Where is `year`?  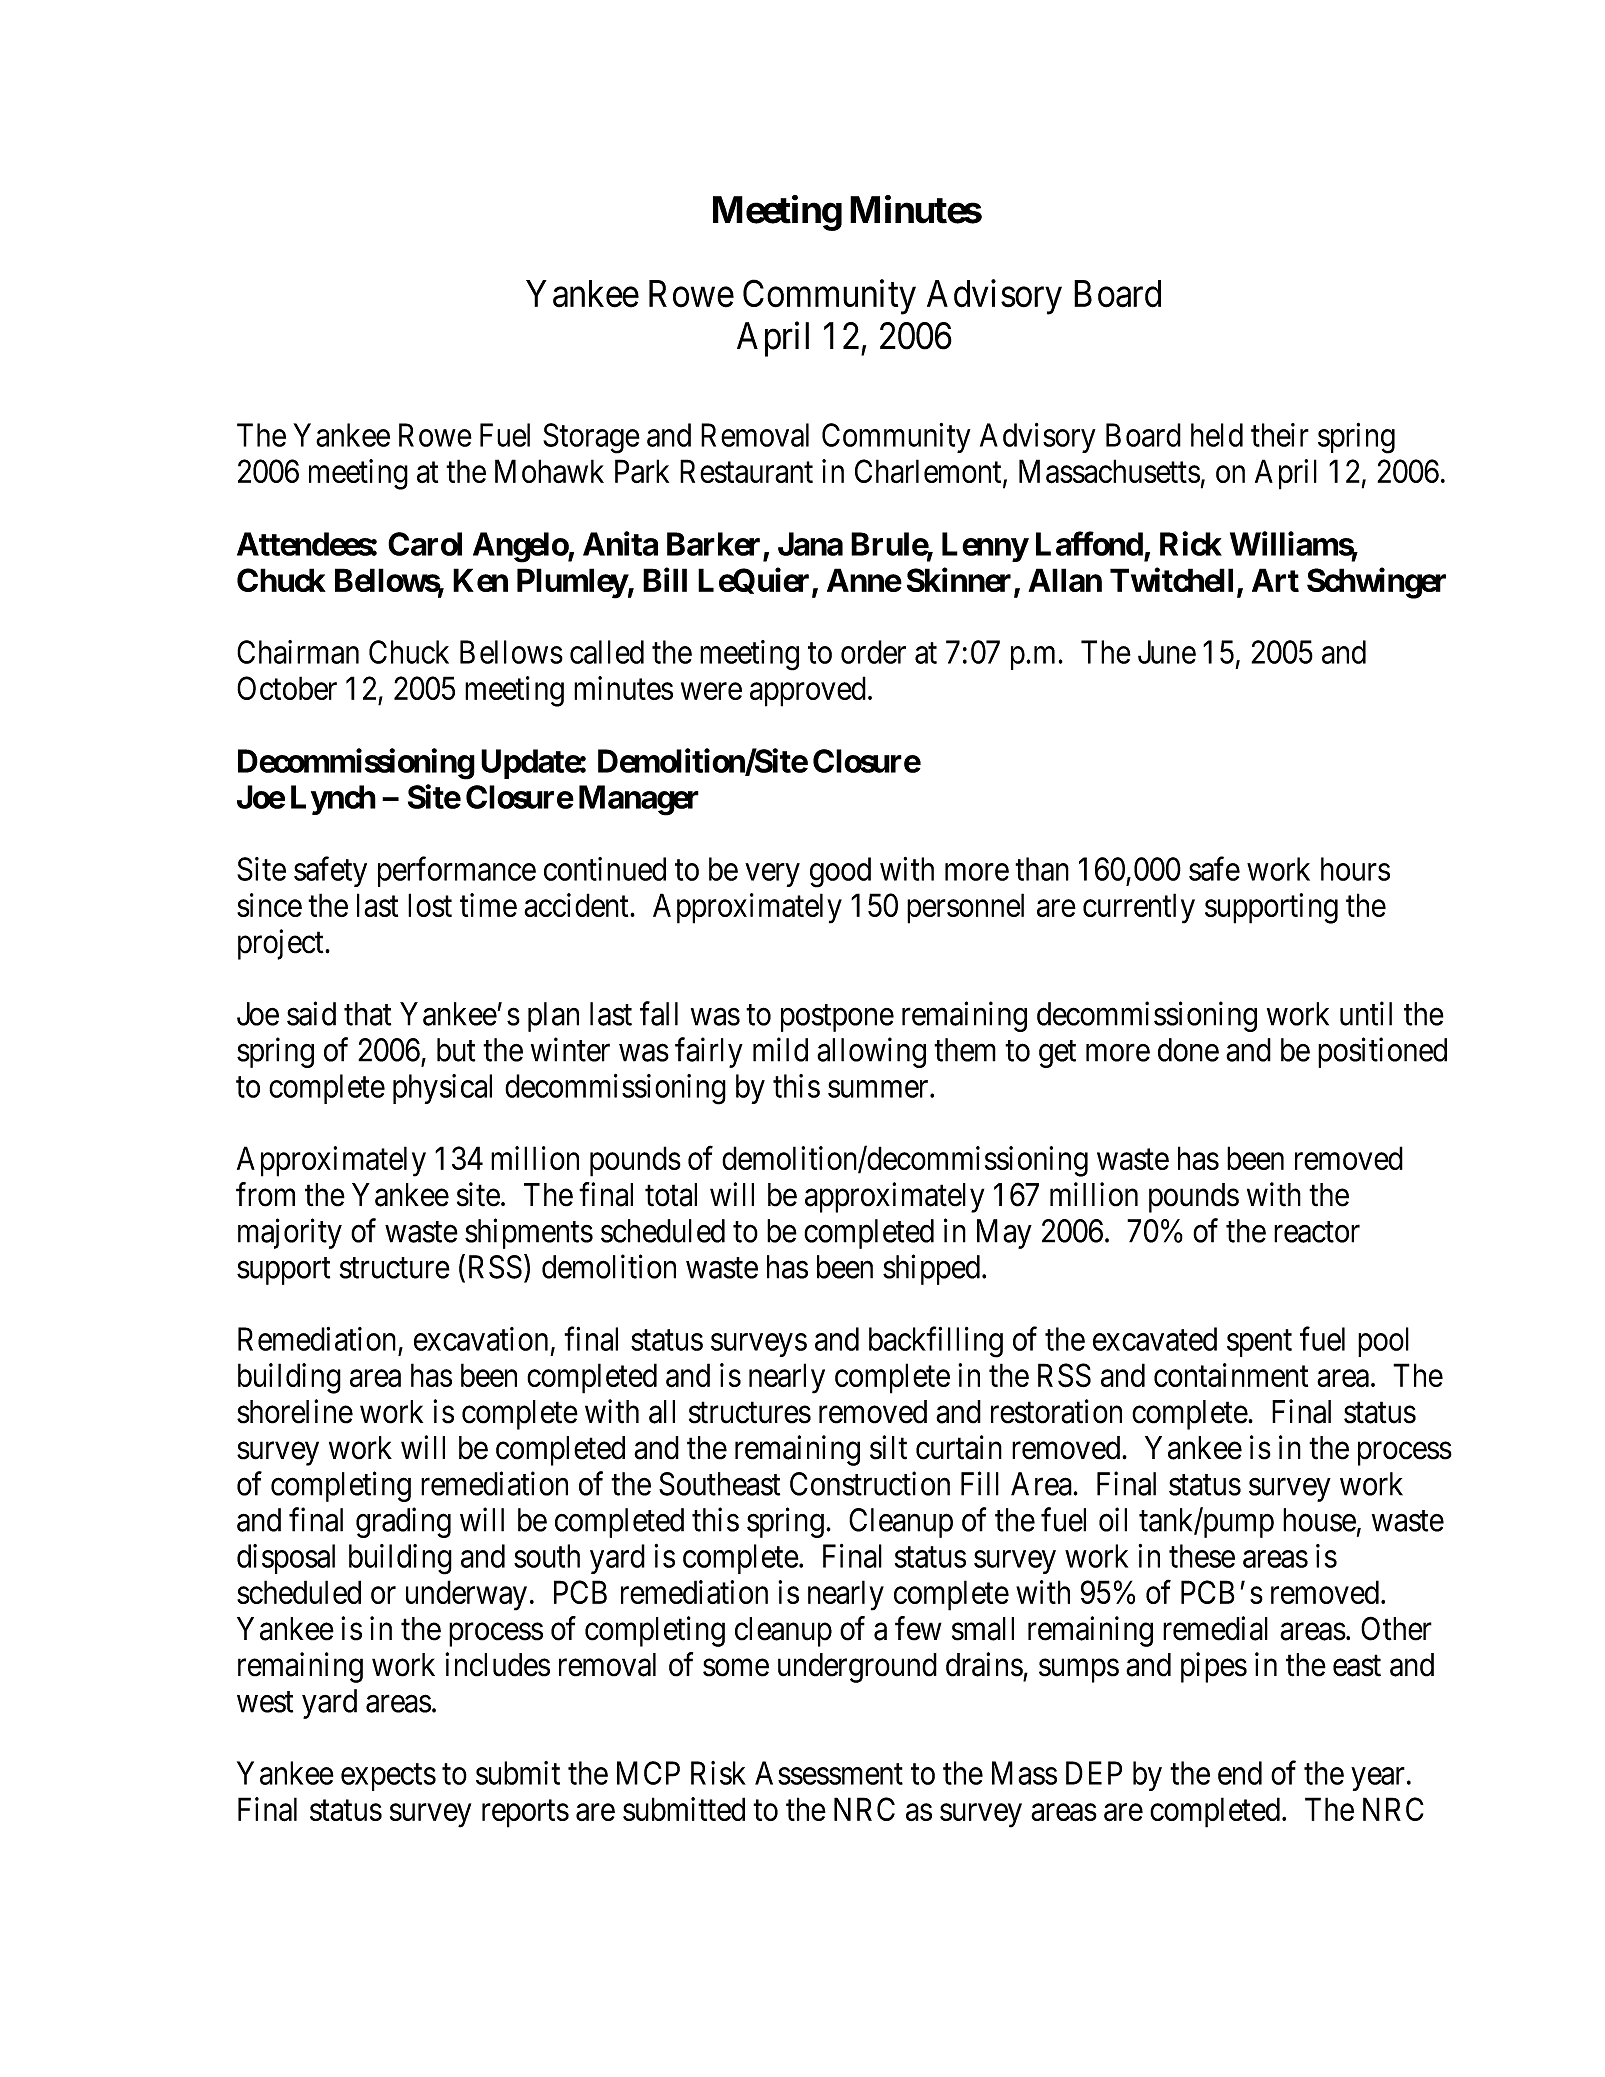 year is located at coordinates (1378, 1779).
